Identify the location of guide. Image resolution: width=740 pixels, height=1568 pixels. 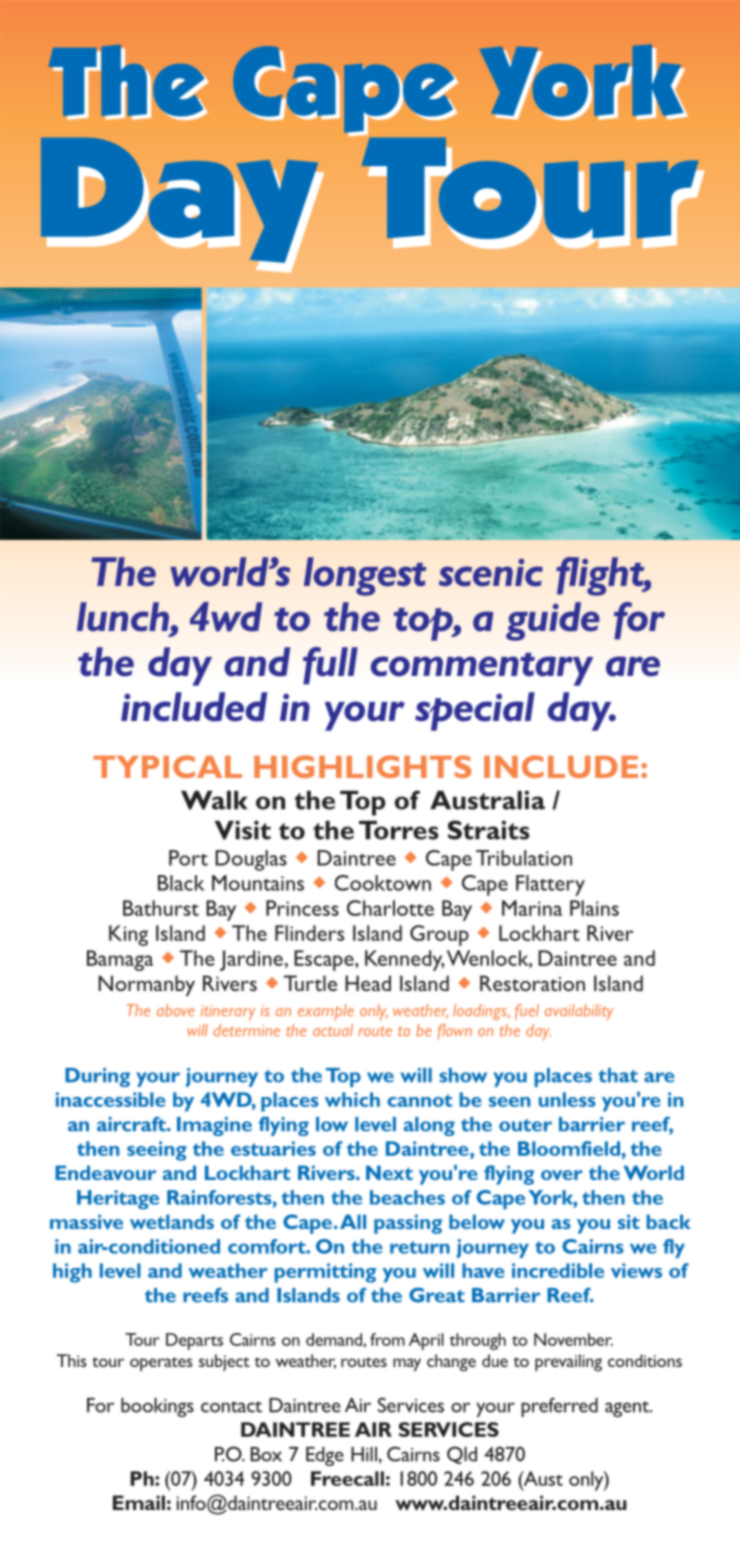
(553, 621).
